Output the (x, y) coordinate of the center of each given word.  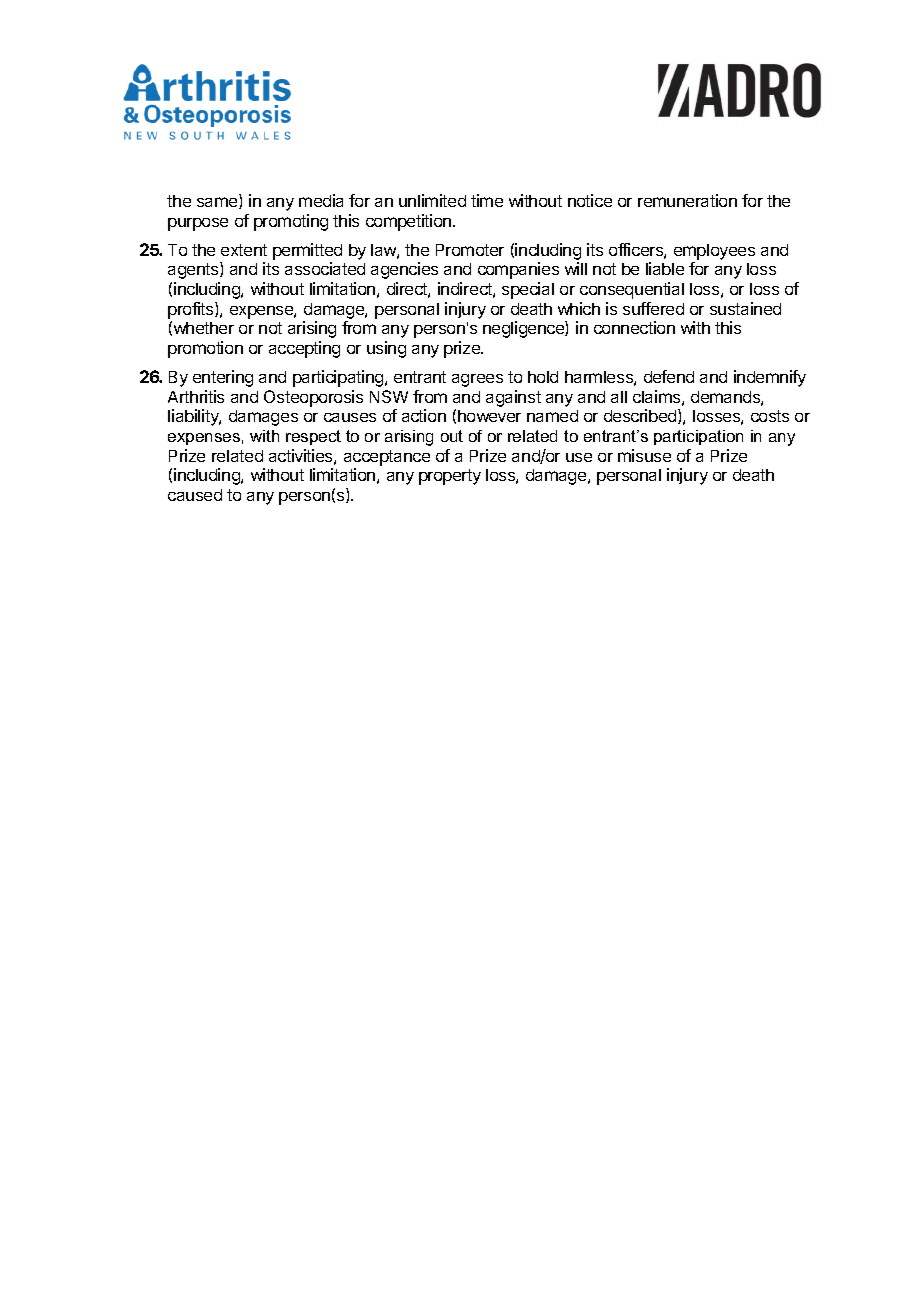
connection (634, 327)
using (386, 349)
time (487, 200)
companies (518, 270)
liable (665, 268)
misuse (644, 455)
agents (194, 270)
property (450, 477)
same (218, 203)
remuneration (687, 200)
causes (350, 417)
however (489, 416)
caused (195, 495)
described (641, 416)
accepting (304, 349)
